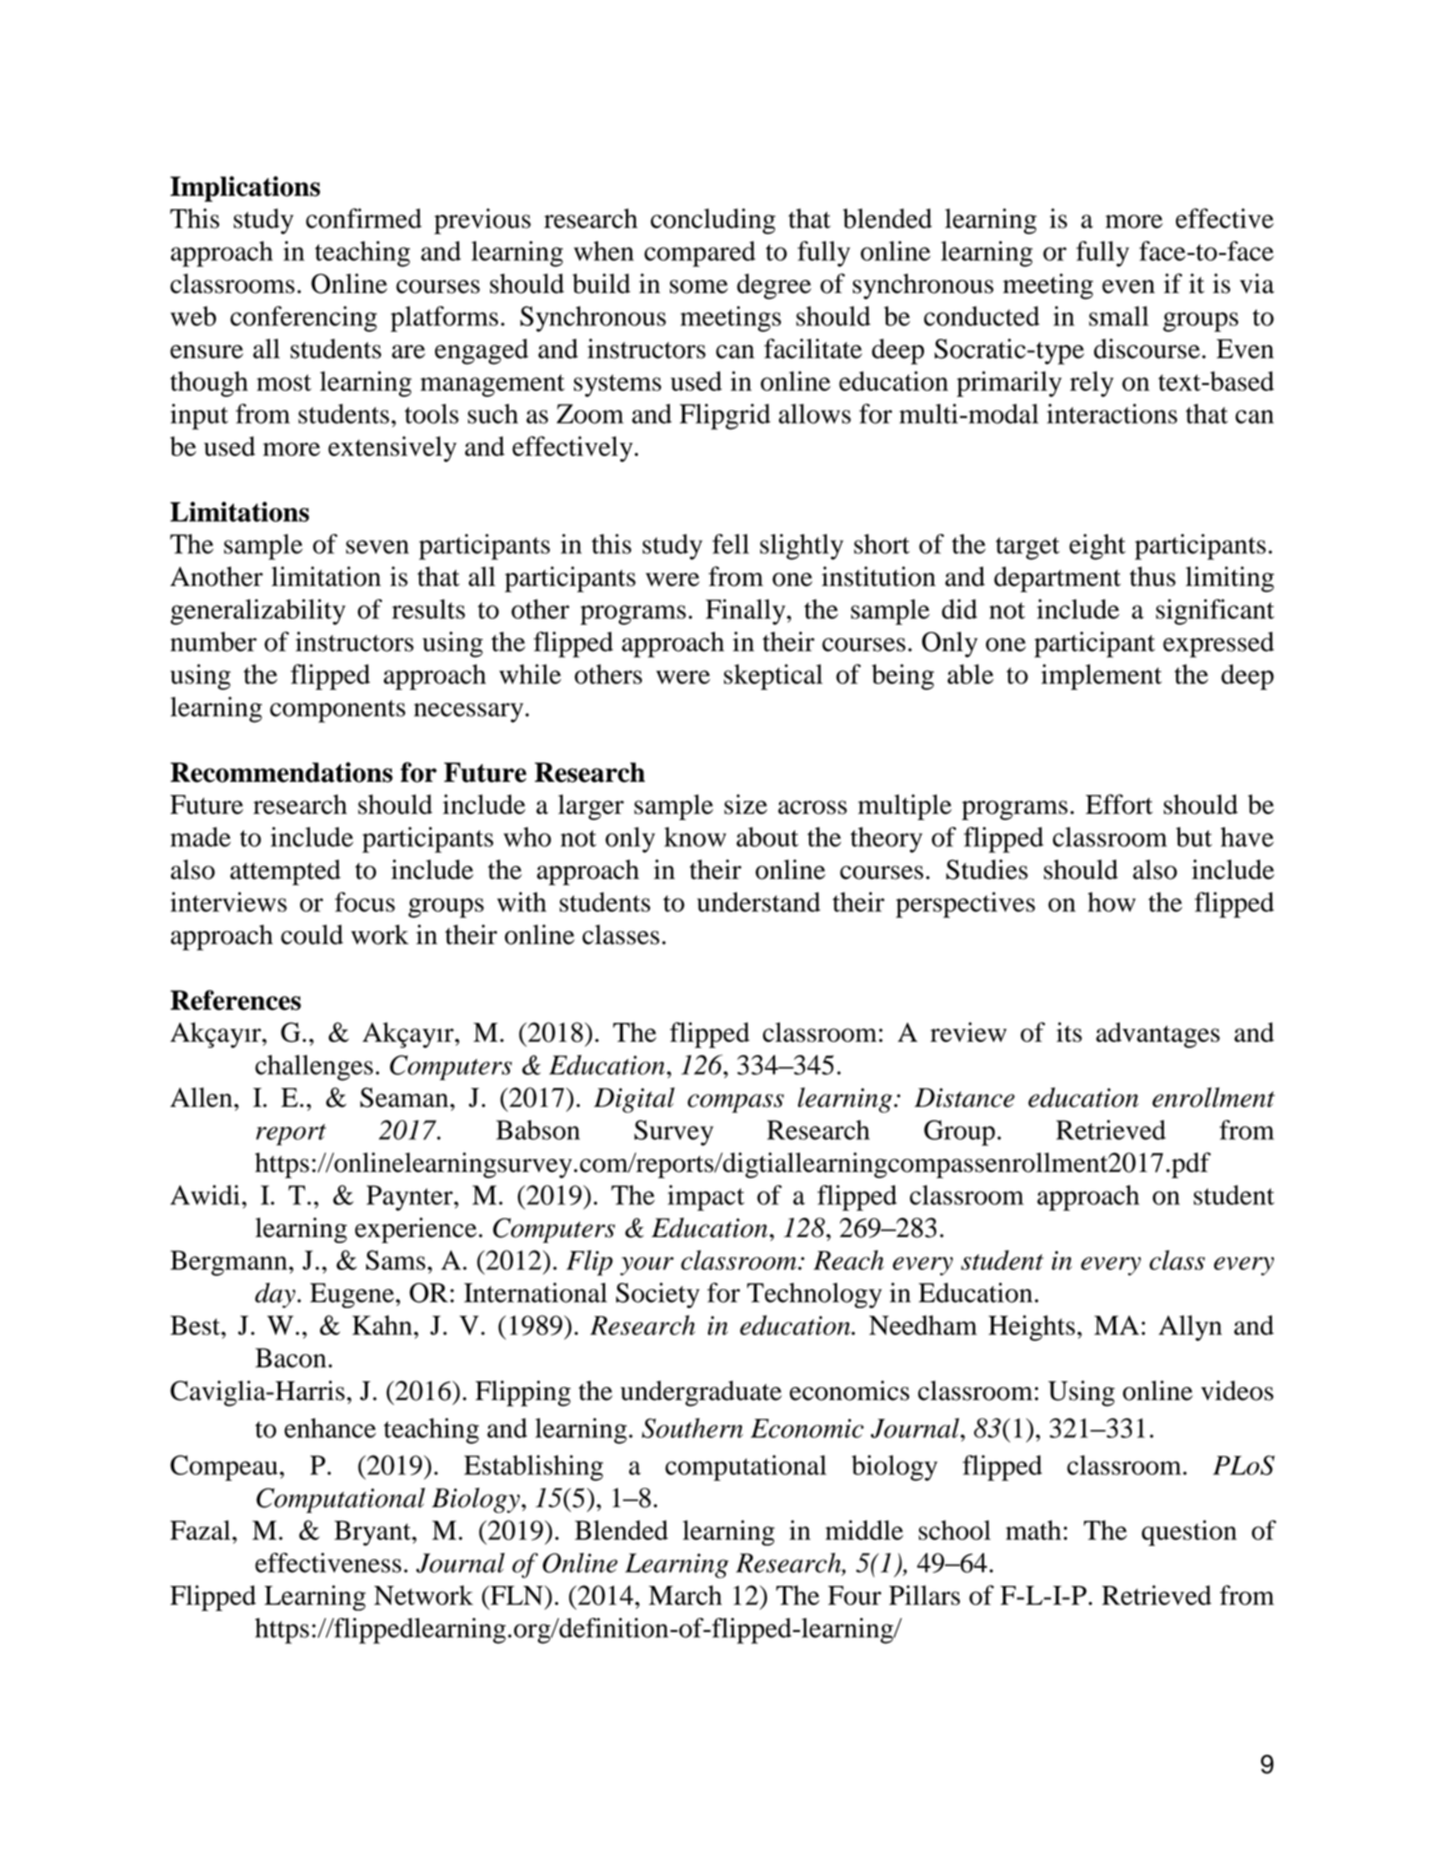 Image resolution: width=1444 pixels, height=1868 pixels. What do you see at coordinates (758, 902) in the screenshot?
I see `understand` at bounding box center [758, 902].
